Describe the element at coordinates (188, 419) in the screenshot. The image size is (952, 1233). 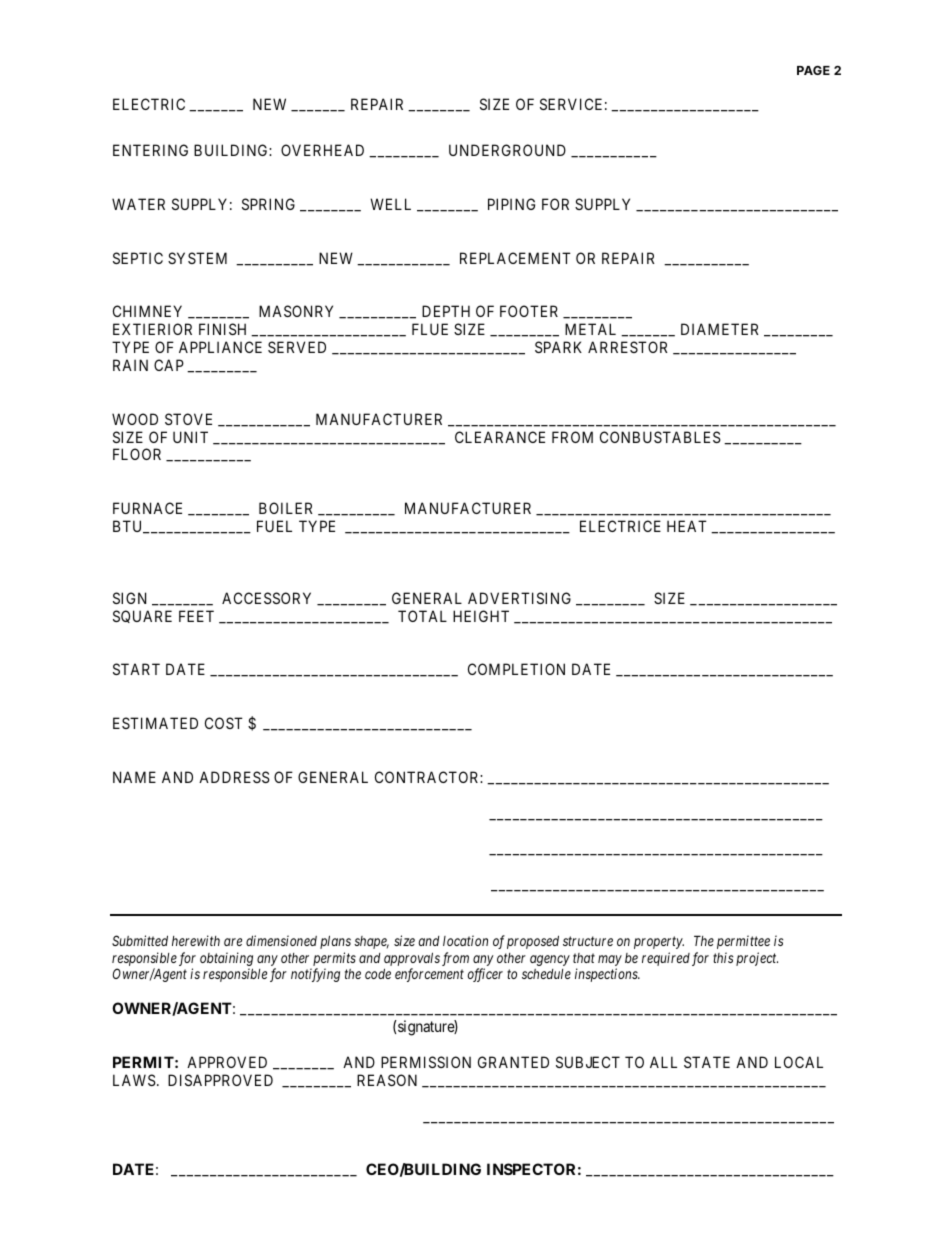
I see `STOVE` at that location.
